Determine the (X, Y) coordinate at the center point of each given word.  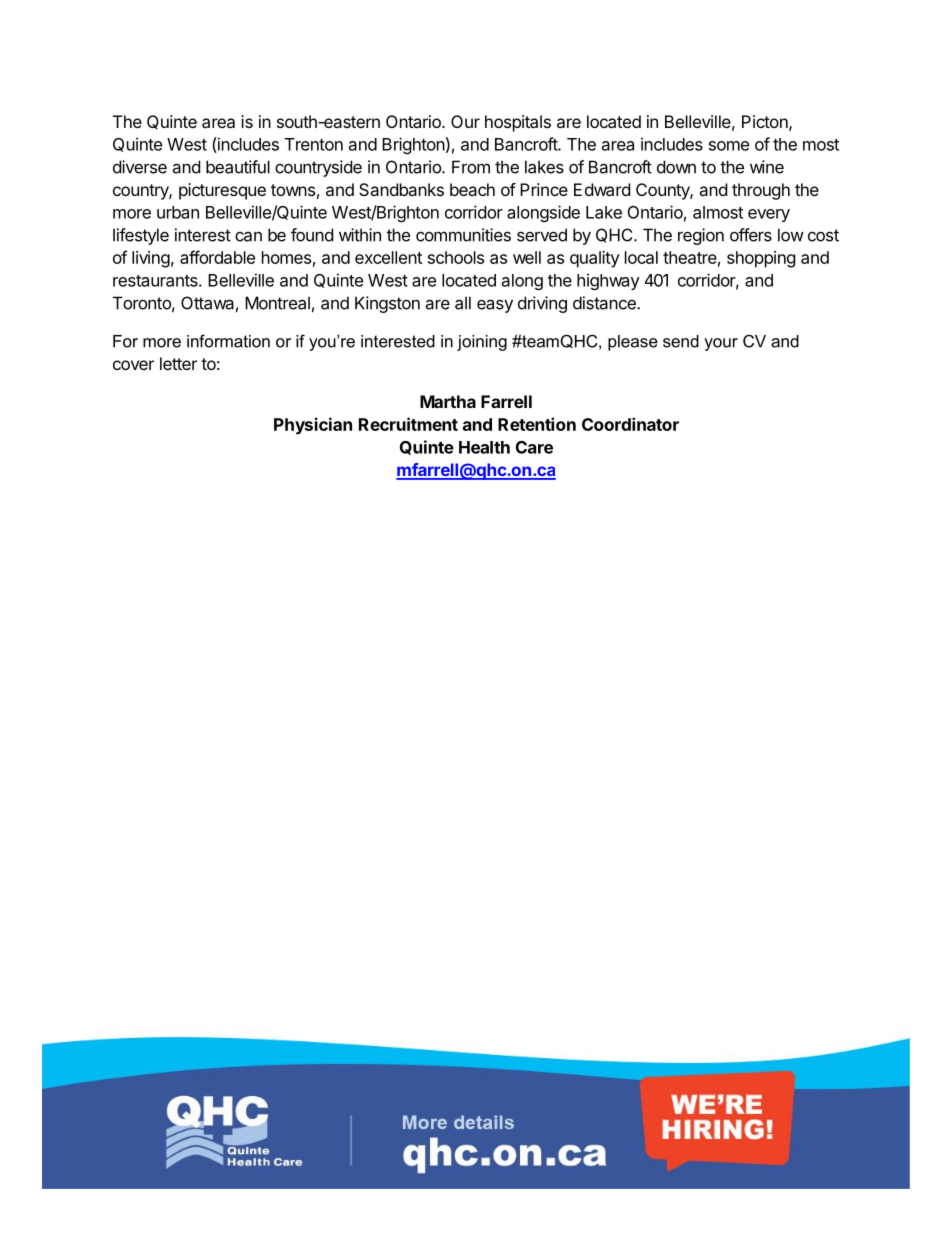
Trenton (314, 144)
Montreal (277, 303)
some (729, 146)
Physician (313, 426)
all (463, 303)
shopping (761, 259)
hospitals (518, 123)
